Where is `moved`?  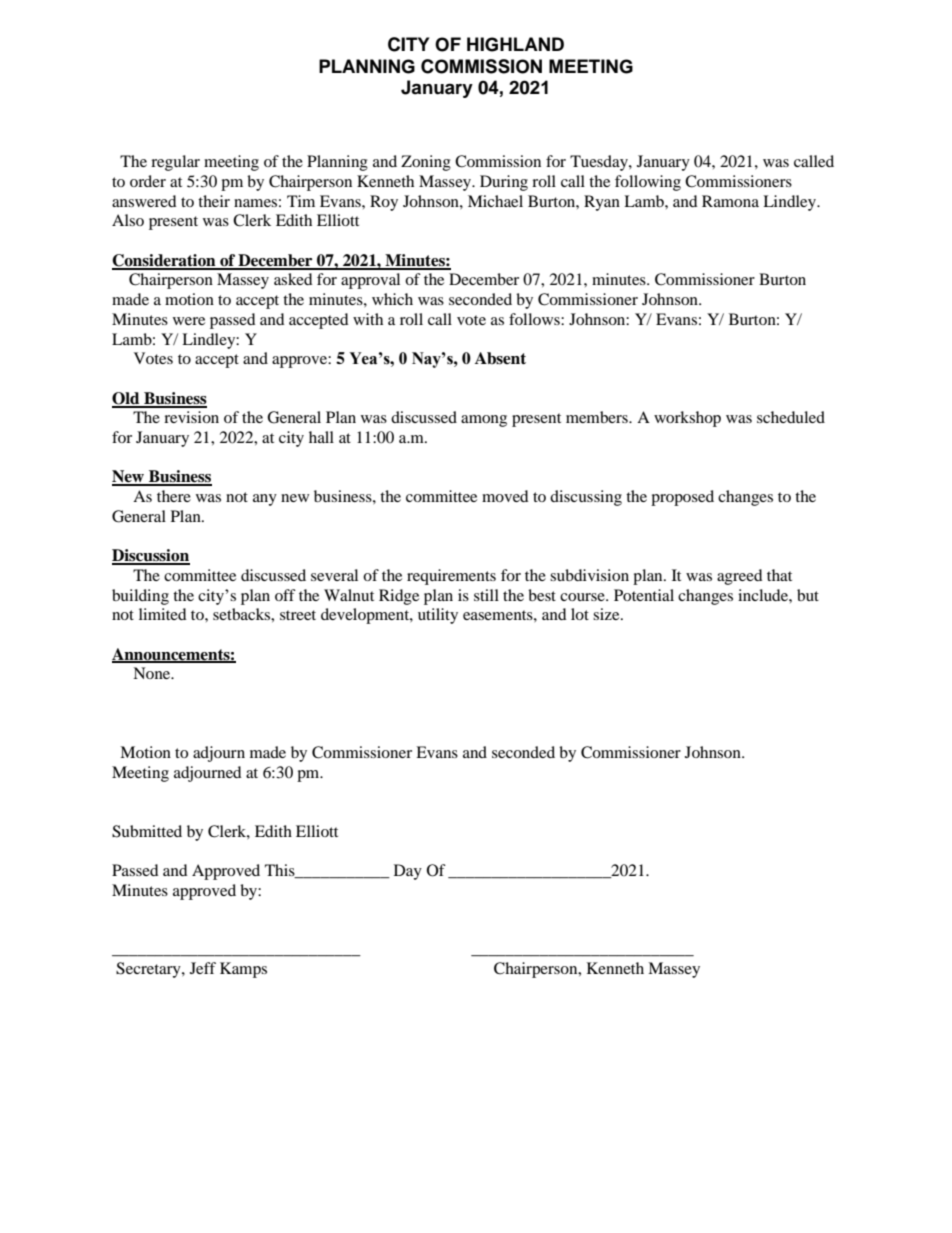 moved is located at coordinates (505, 496).
